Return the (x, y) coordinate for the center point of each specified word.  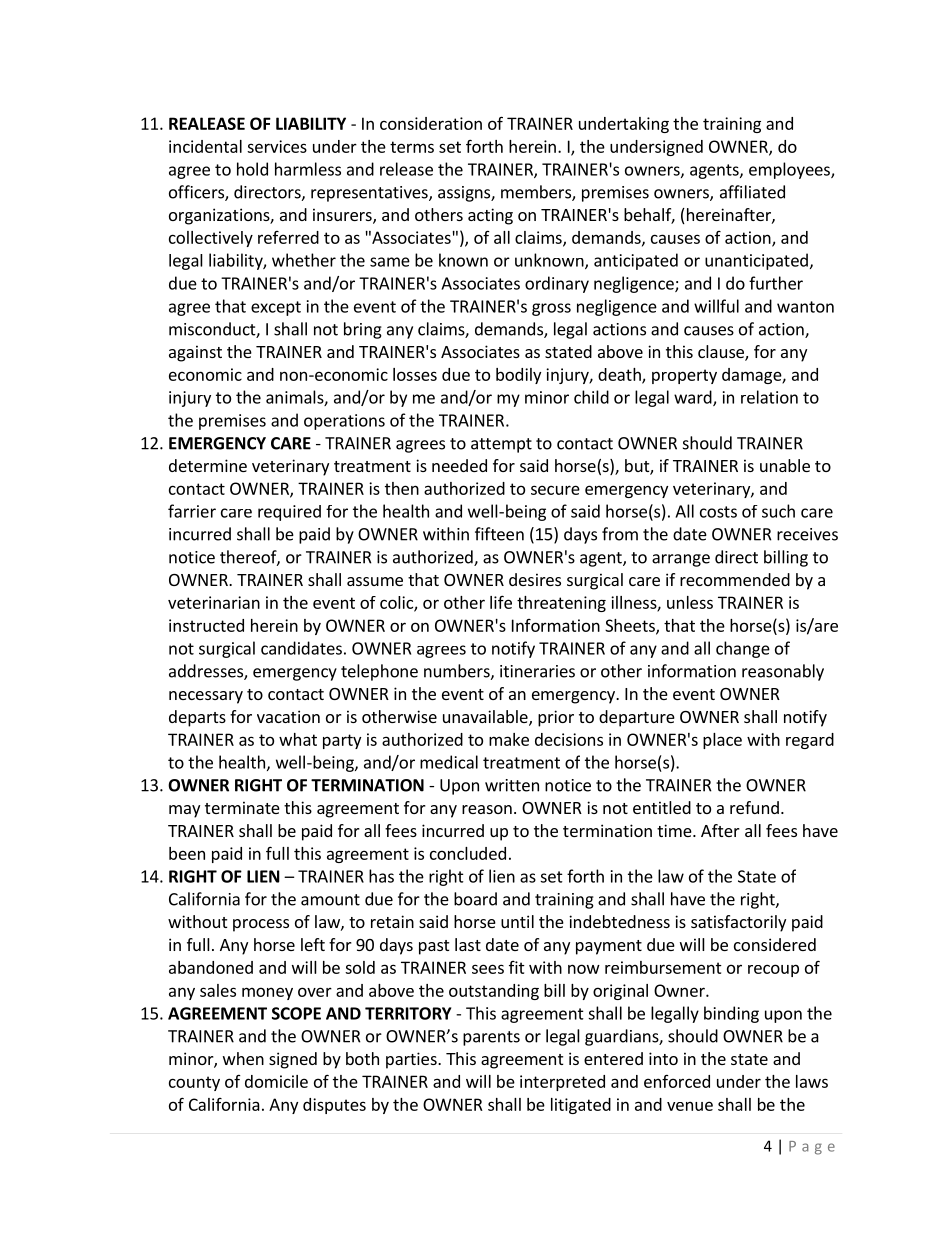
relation (769, 397)
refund (754, 807)
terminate (242, 807)
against (195, 353)
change (743, 649)
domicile (276, 1081)
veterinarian (214, 602)
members (537, 193)
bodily (518, 376)
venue (690, 1106)
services (277, 146)
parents (491, 1038)
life (501, 602)
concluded (468, 853)
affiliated (752, 192)
